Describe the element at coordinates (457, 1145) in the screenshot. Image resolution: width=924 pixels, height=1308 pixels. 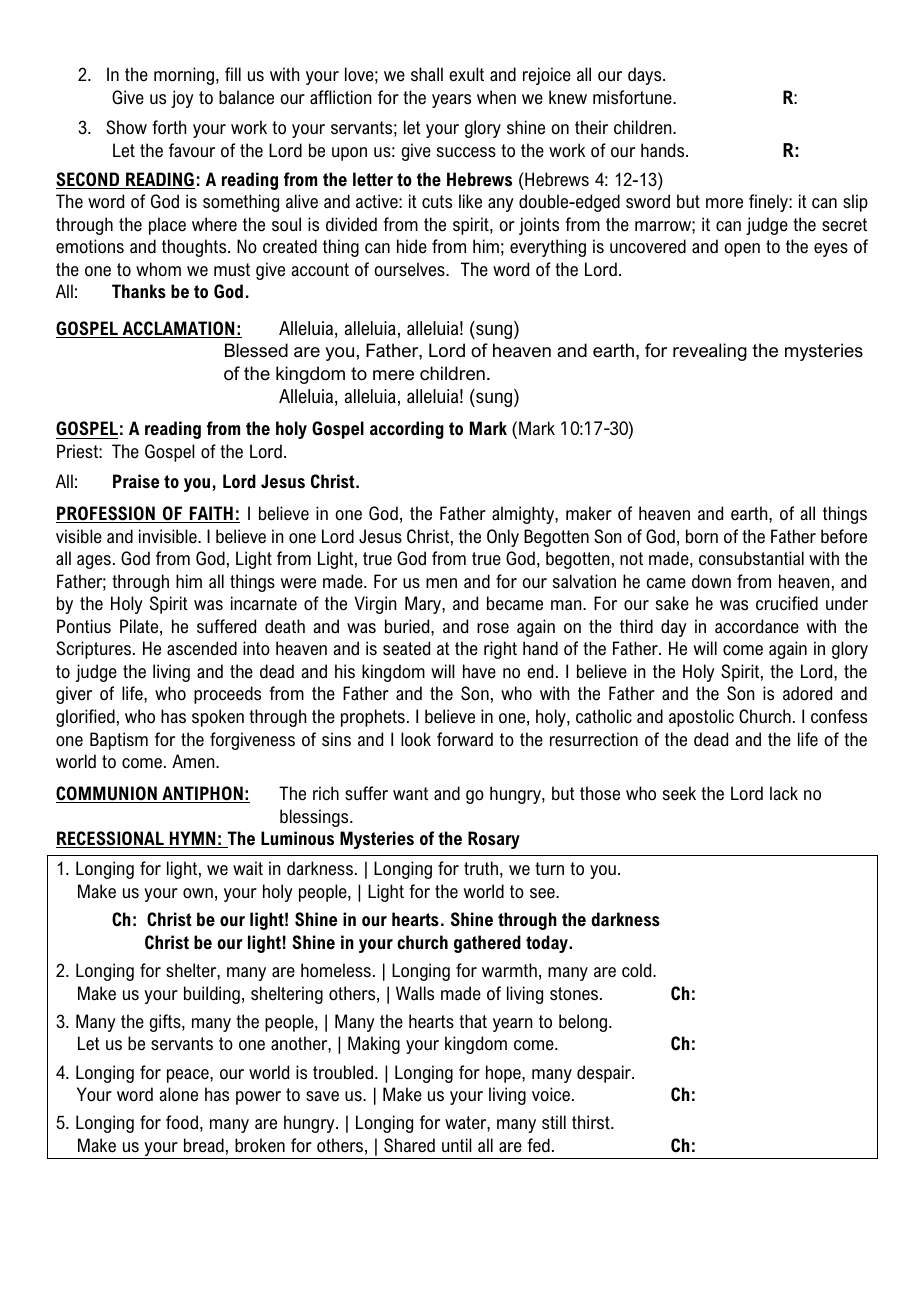
I see `until` at that location.
